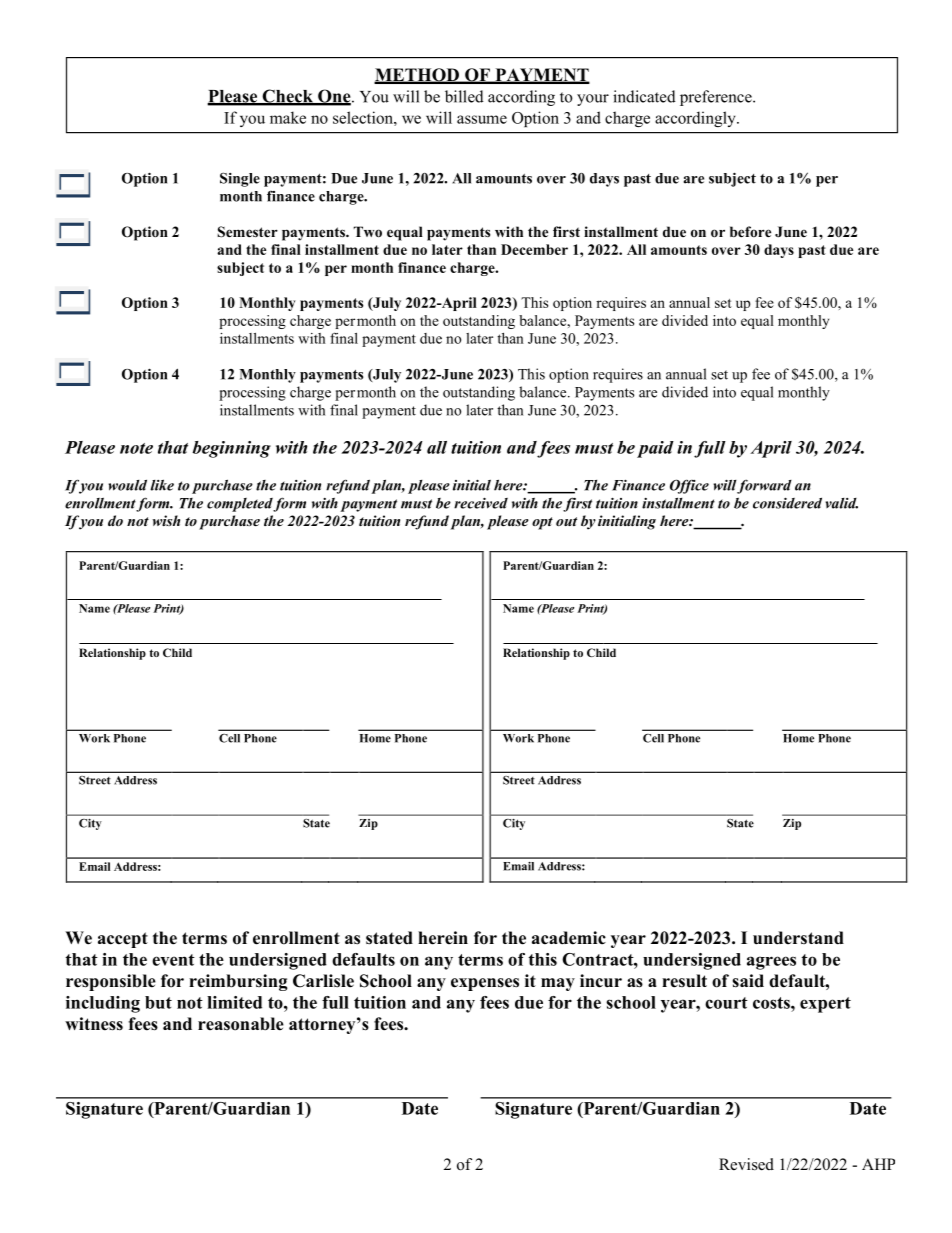 Image resolution: width=952 pixels, height=1233 pixels. Describe the element at coordinates (482, 119) in the image. I see `assume` at that location.
